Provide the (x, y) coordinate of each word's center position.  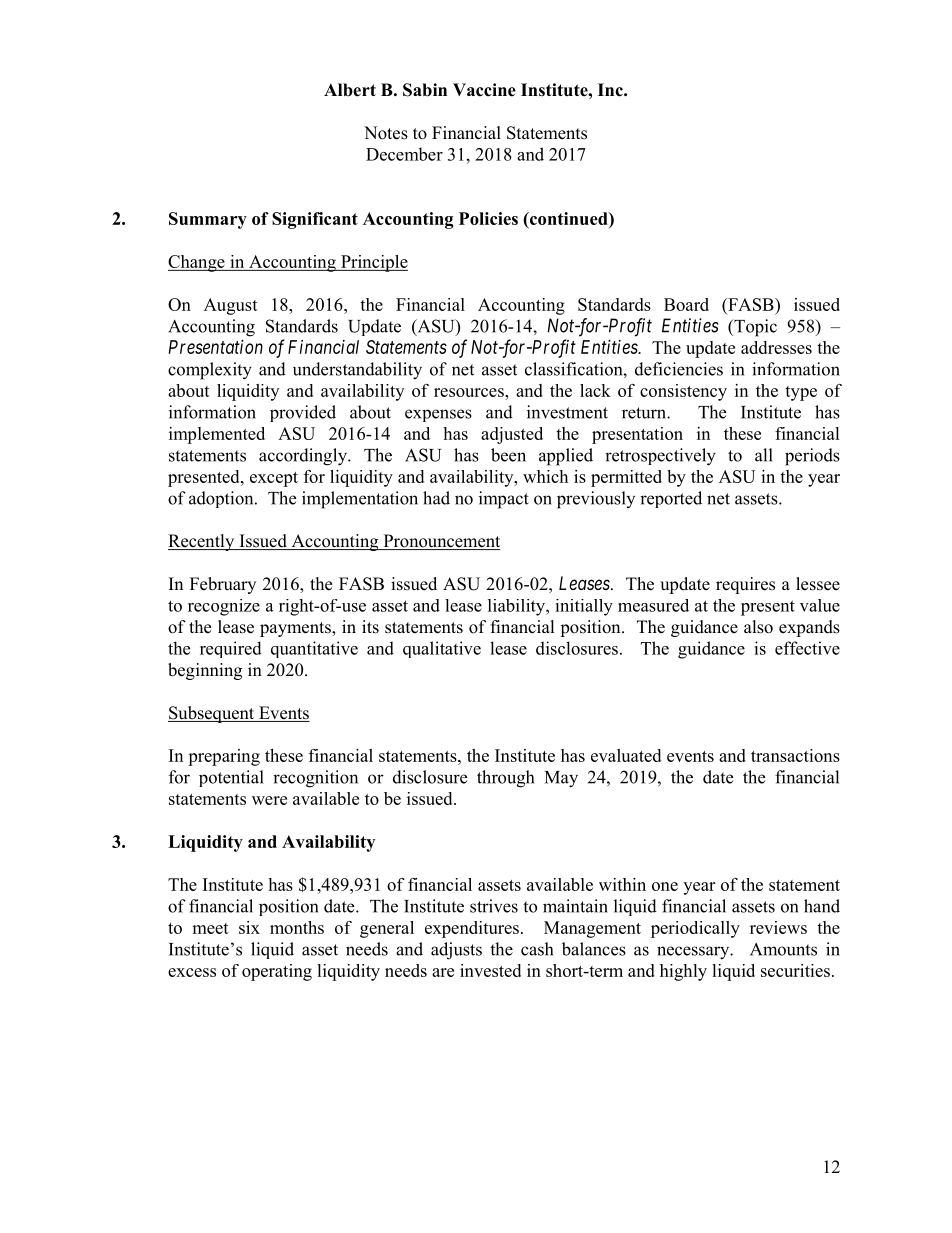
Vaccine (484, 90)
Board (686, 304)
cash (537, 949)
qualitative (442, 649)
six (249, 927)
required (231, 649)
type (801, 393)
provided (303, 413)
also (758, 627)
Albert (350, 90)
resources (470, 392)
